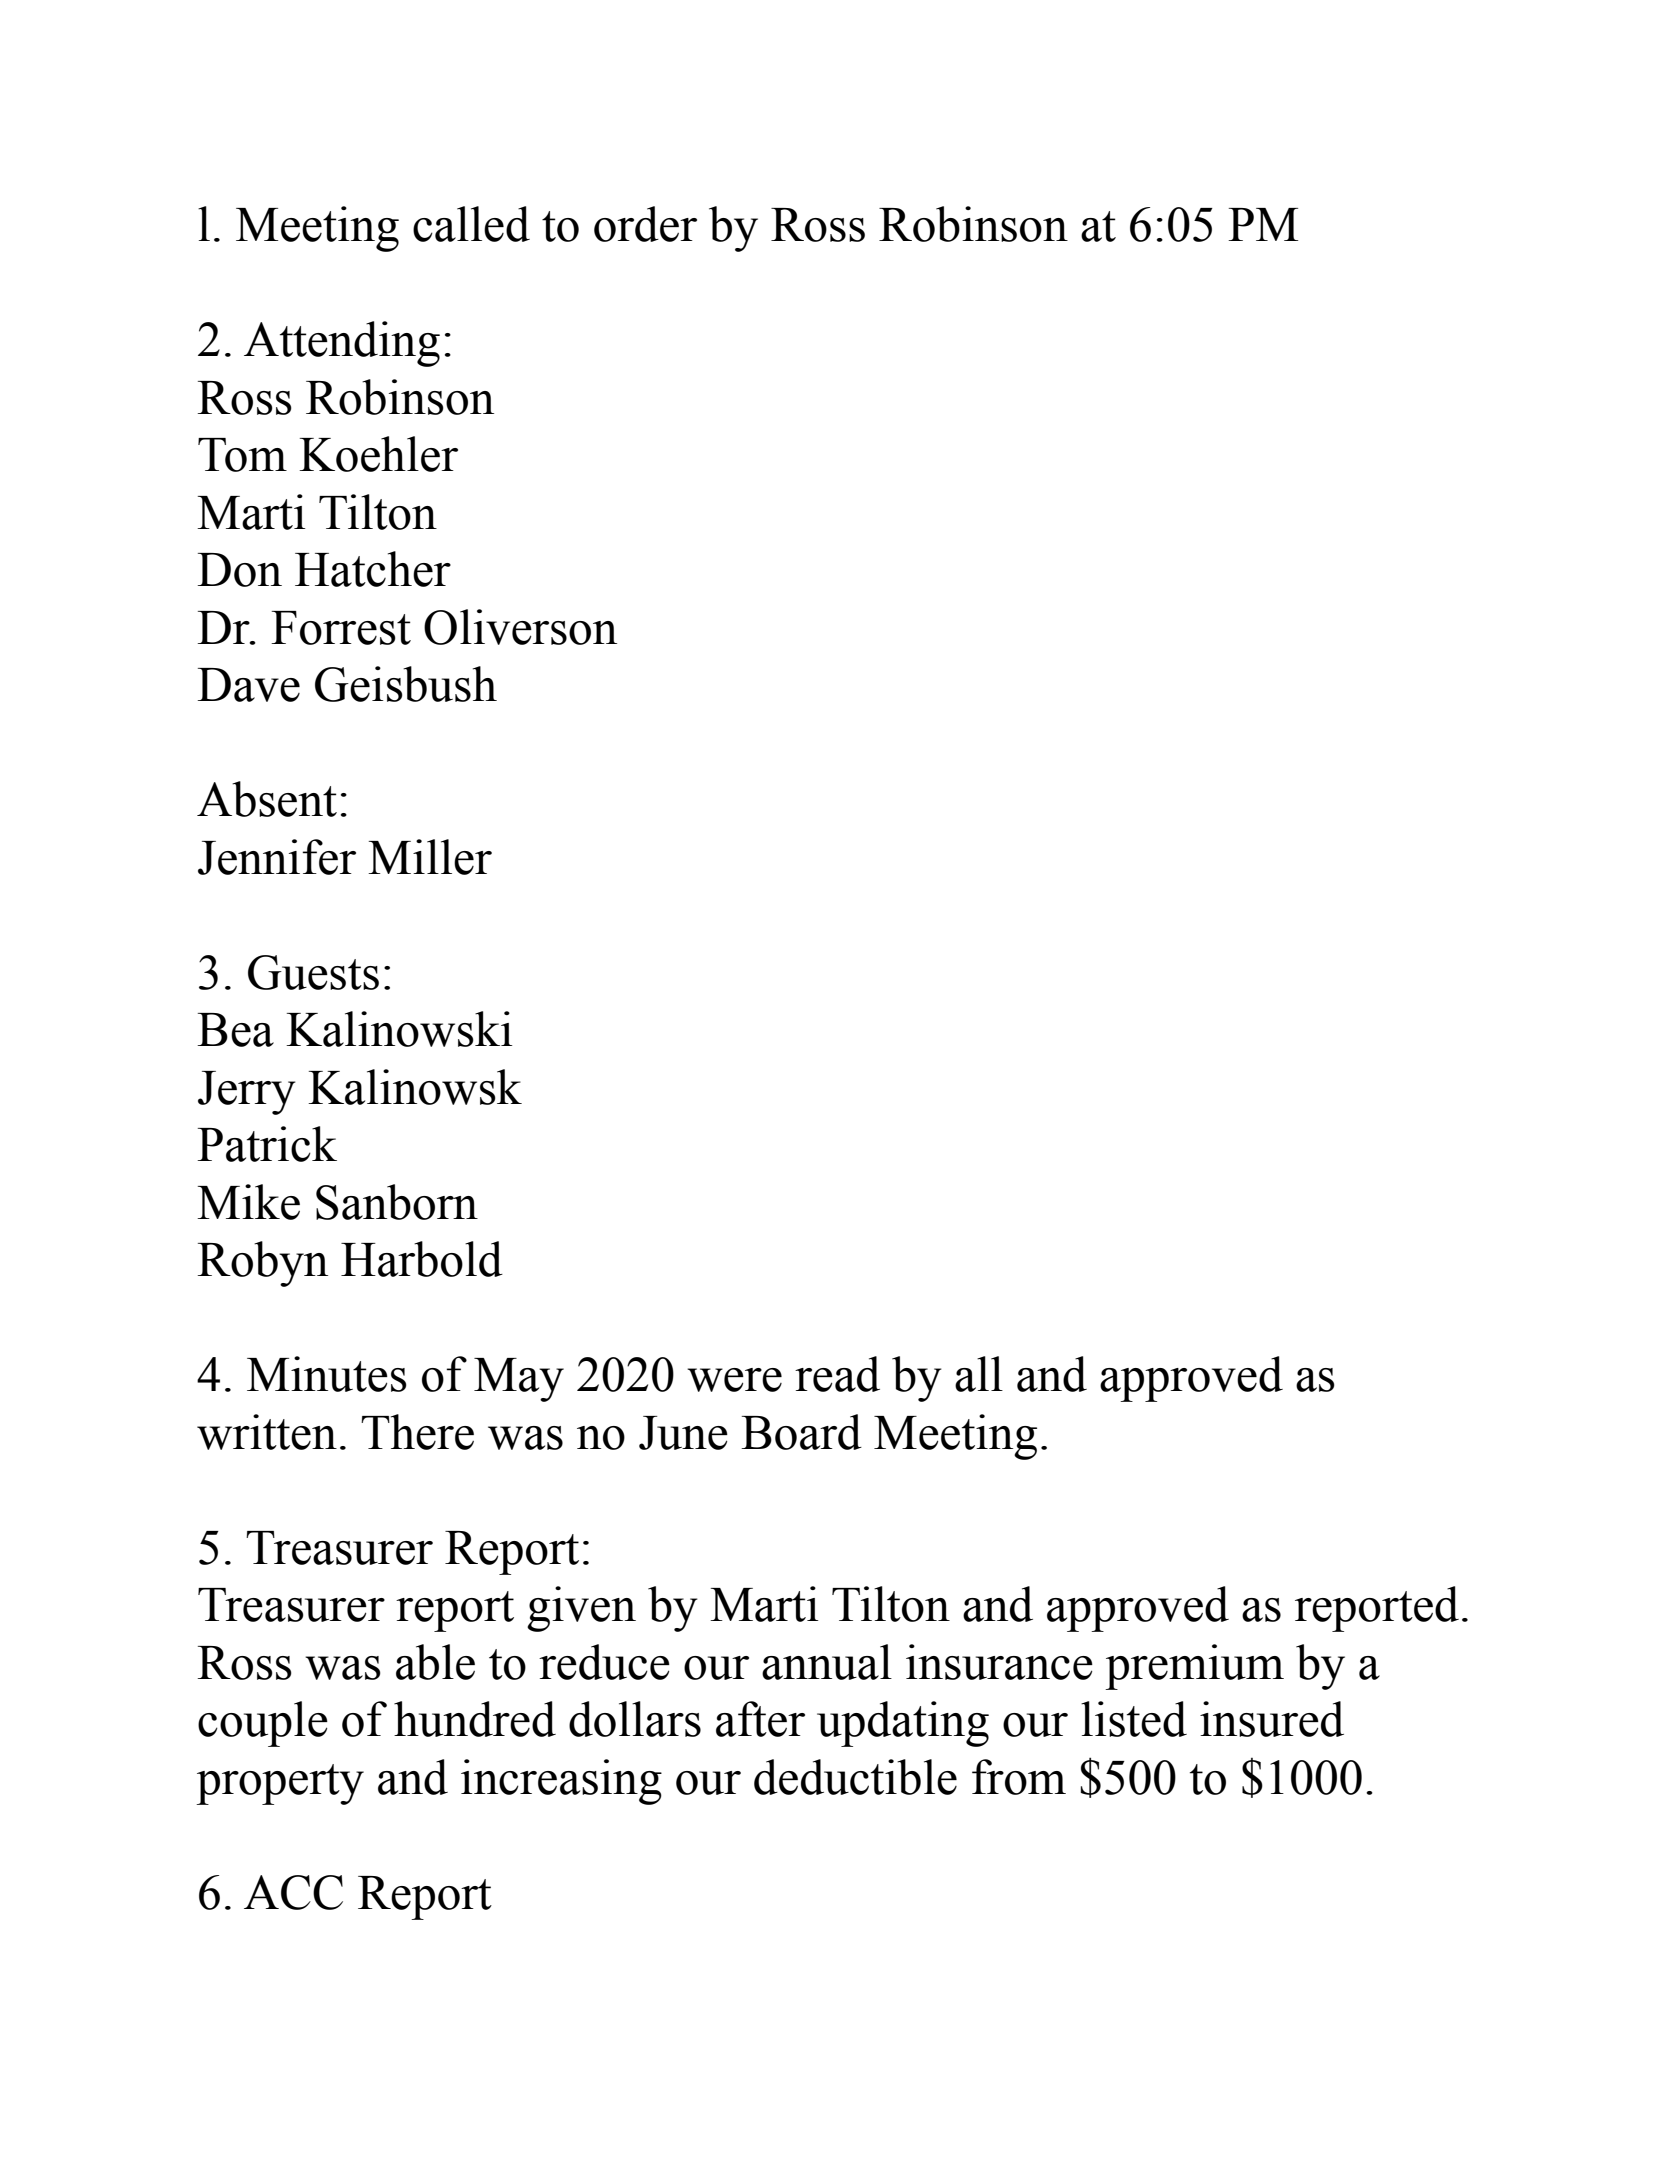 This page has width=1676, height=2169. What do you see at coordinates (342, 344) in the page?
I see `Attending` at bounding box center [342, 344].
